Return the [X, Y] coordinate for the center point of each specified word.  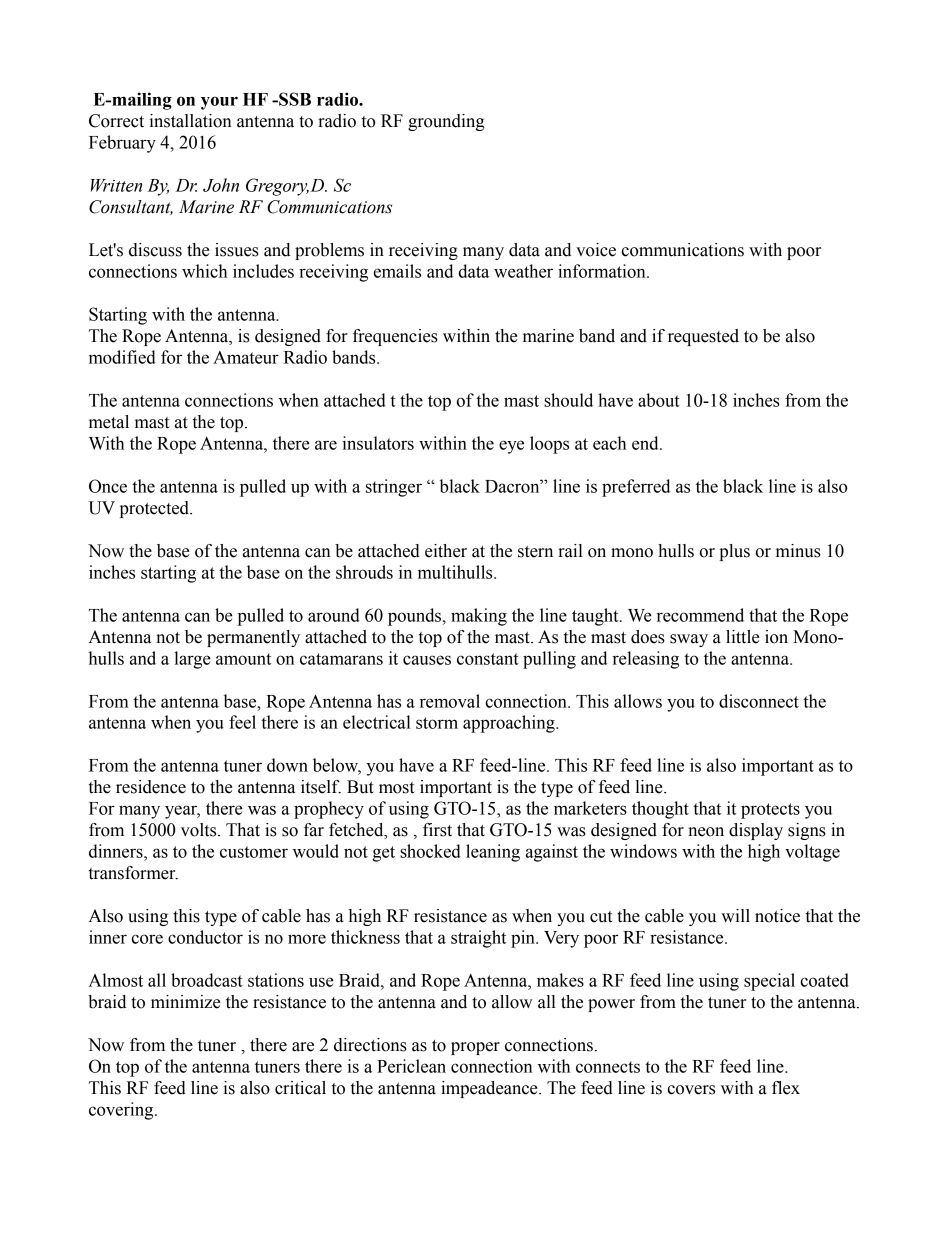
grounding [446, 122]
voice [596, 250]
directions [370, 1045]
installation [190, 121]
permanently [253, 638]
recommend [700, 615]
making [479, 617]
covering [122, 1111]
